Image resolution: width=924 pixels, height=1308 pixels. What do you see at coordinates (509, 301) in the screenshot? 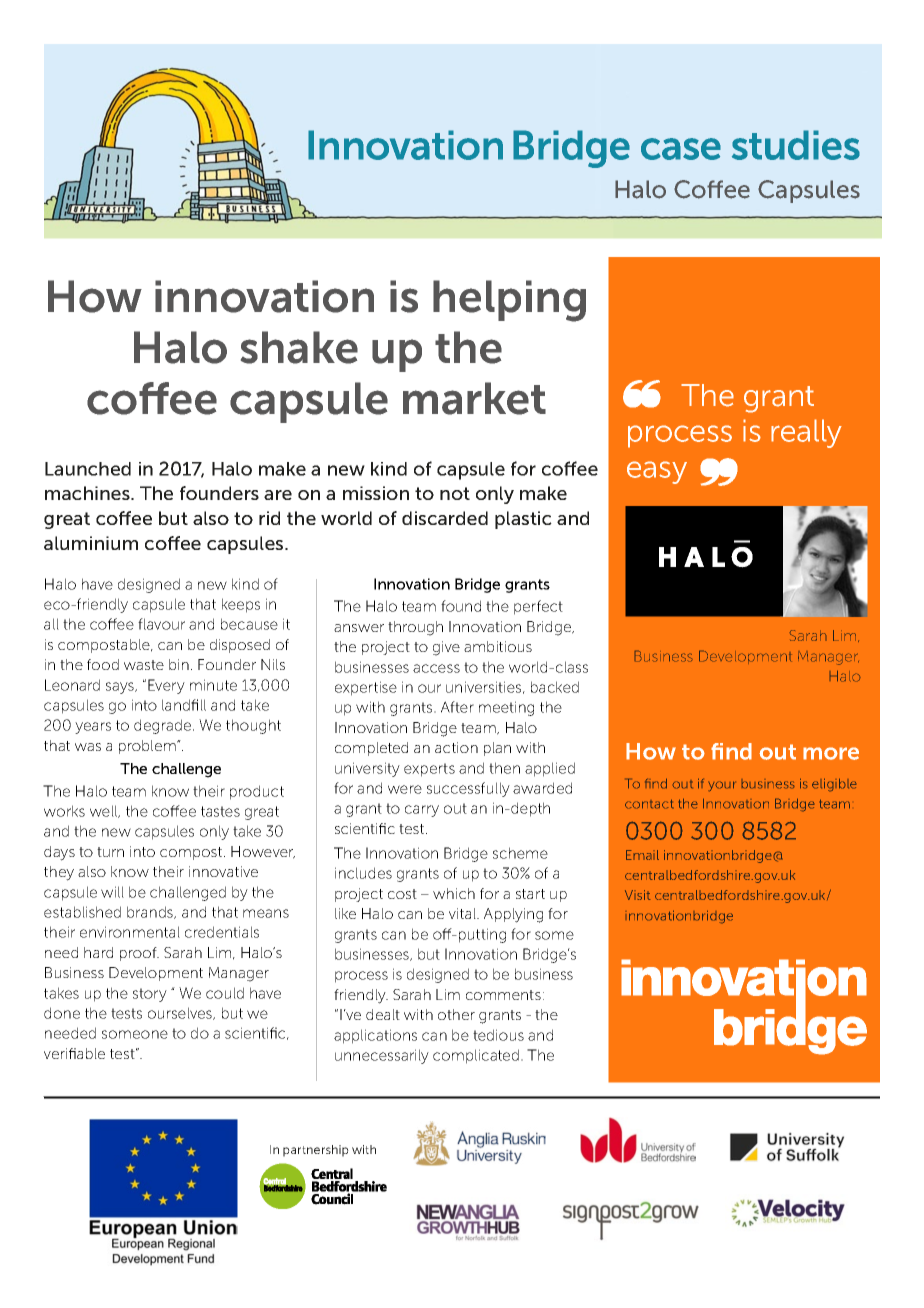
I see `helping` at bounding box center [509, 301].
